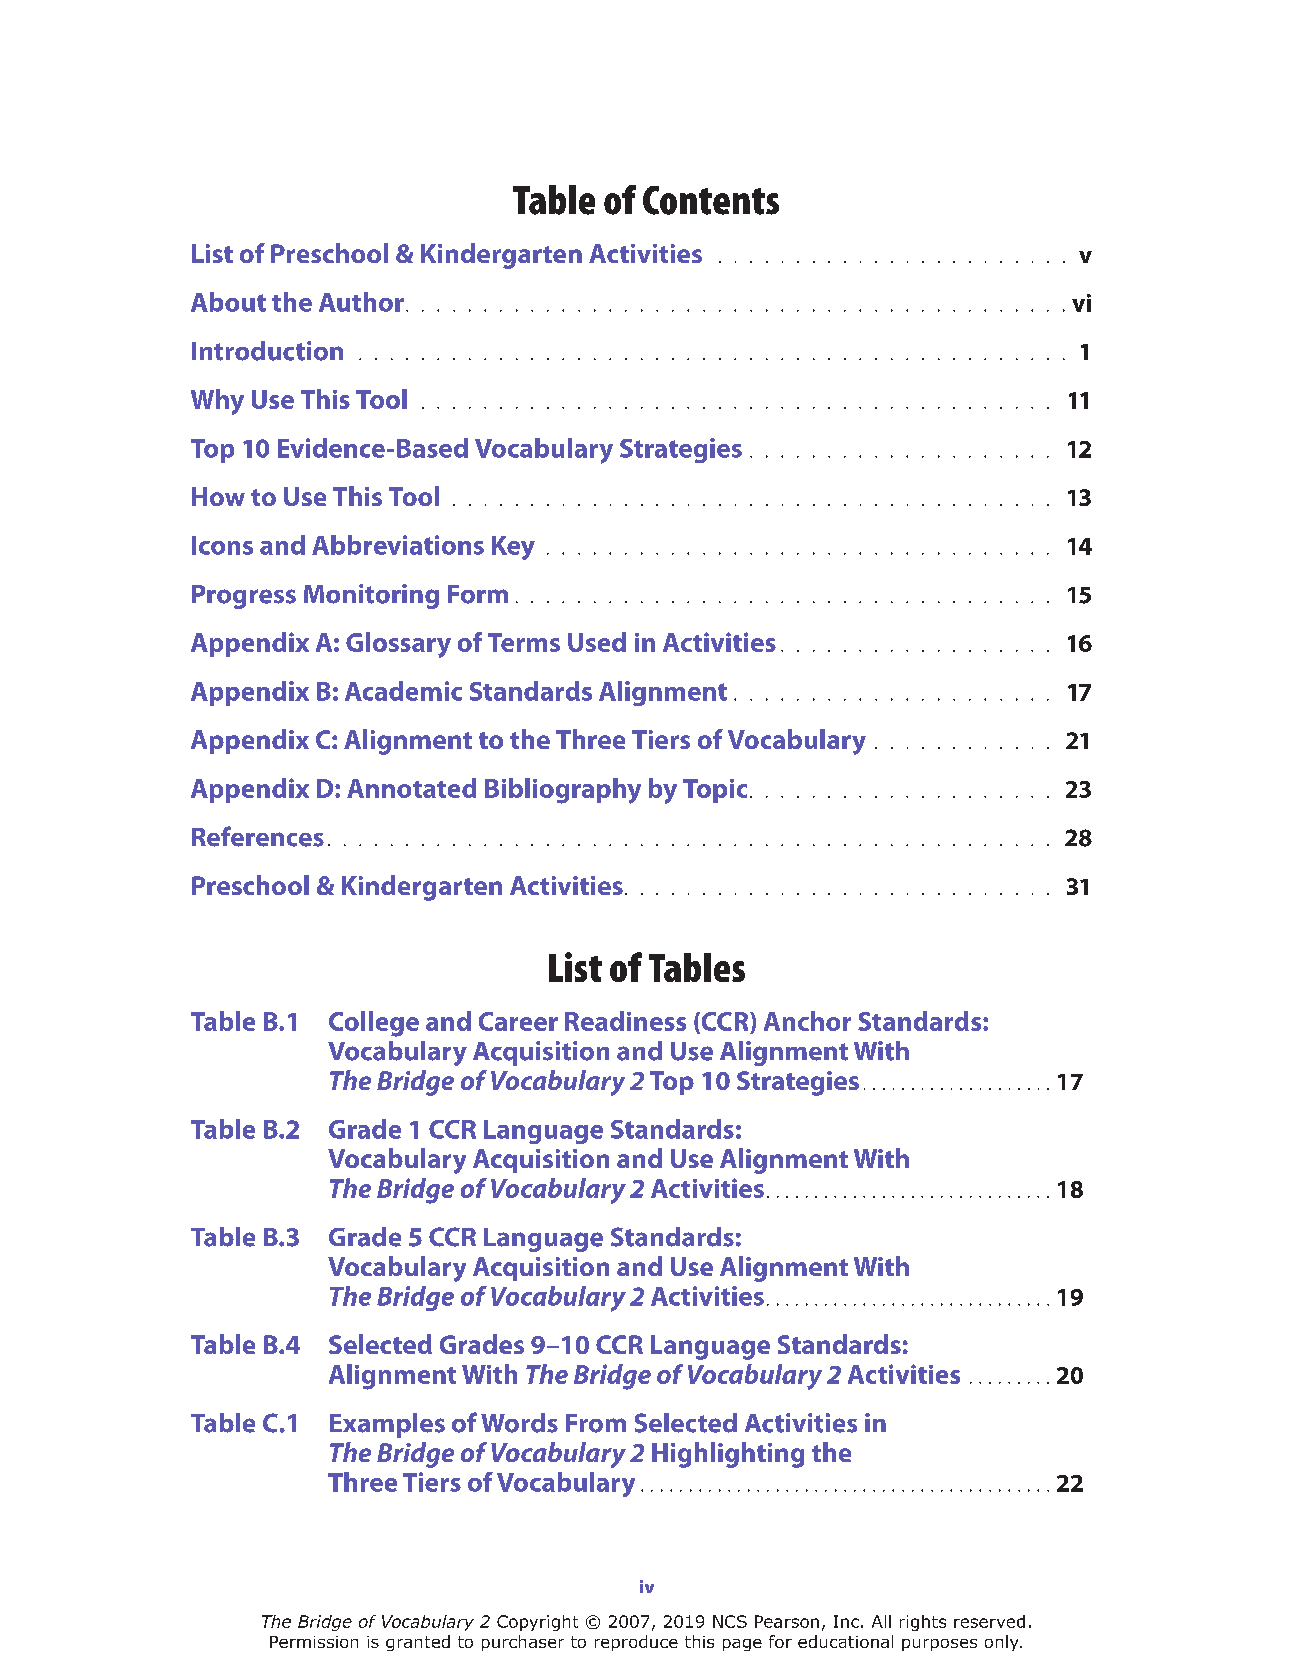 The width and height of the screenshot is (1293, 1674). I want to click on reproduce, so click(636, 1643).
